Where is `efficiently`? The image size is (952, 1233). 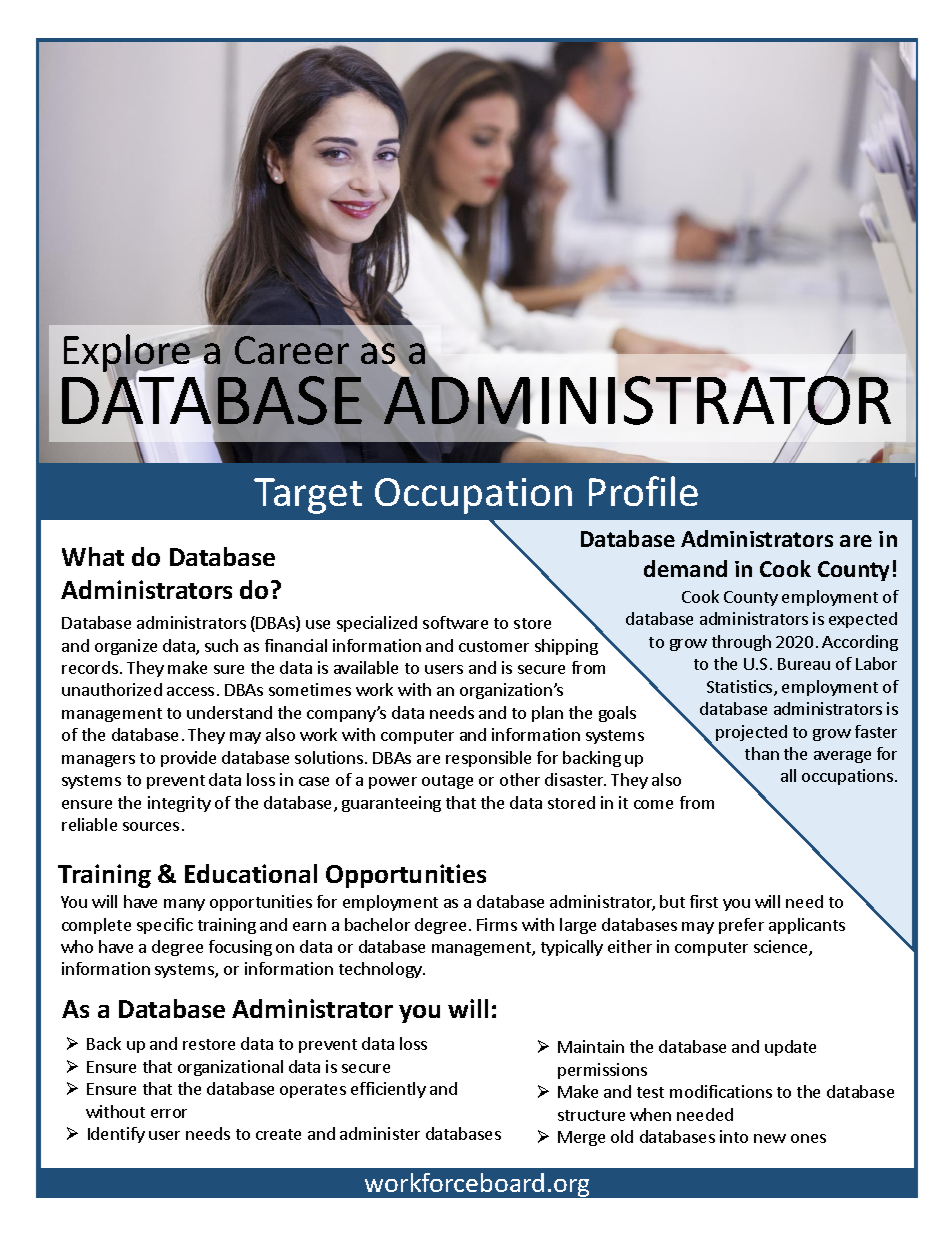 efficiently is located at coordinates (388, 1090).
